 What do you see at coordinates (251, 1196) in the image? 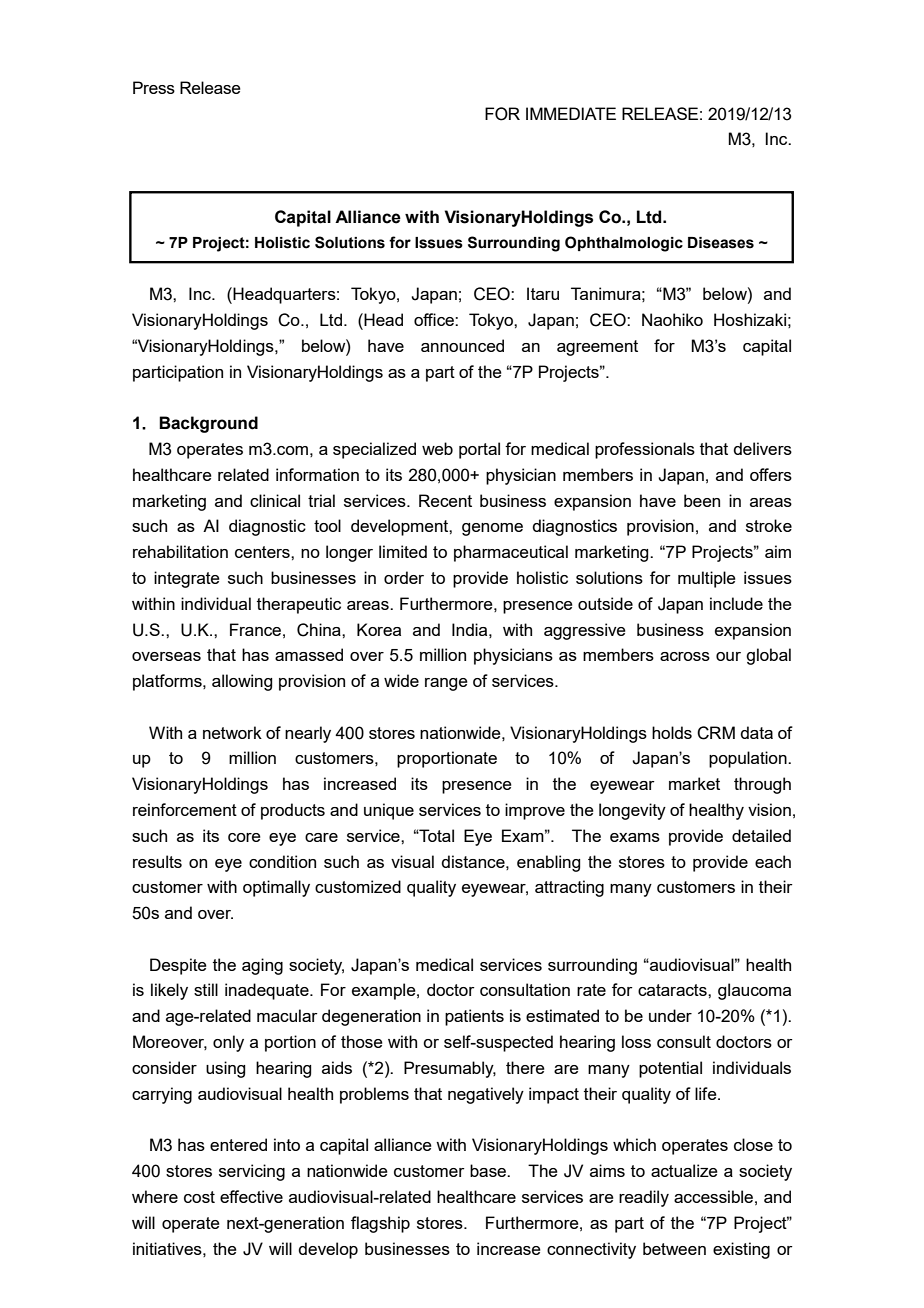
I see `effective` at bounding box center [251, 1196].
